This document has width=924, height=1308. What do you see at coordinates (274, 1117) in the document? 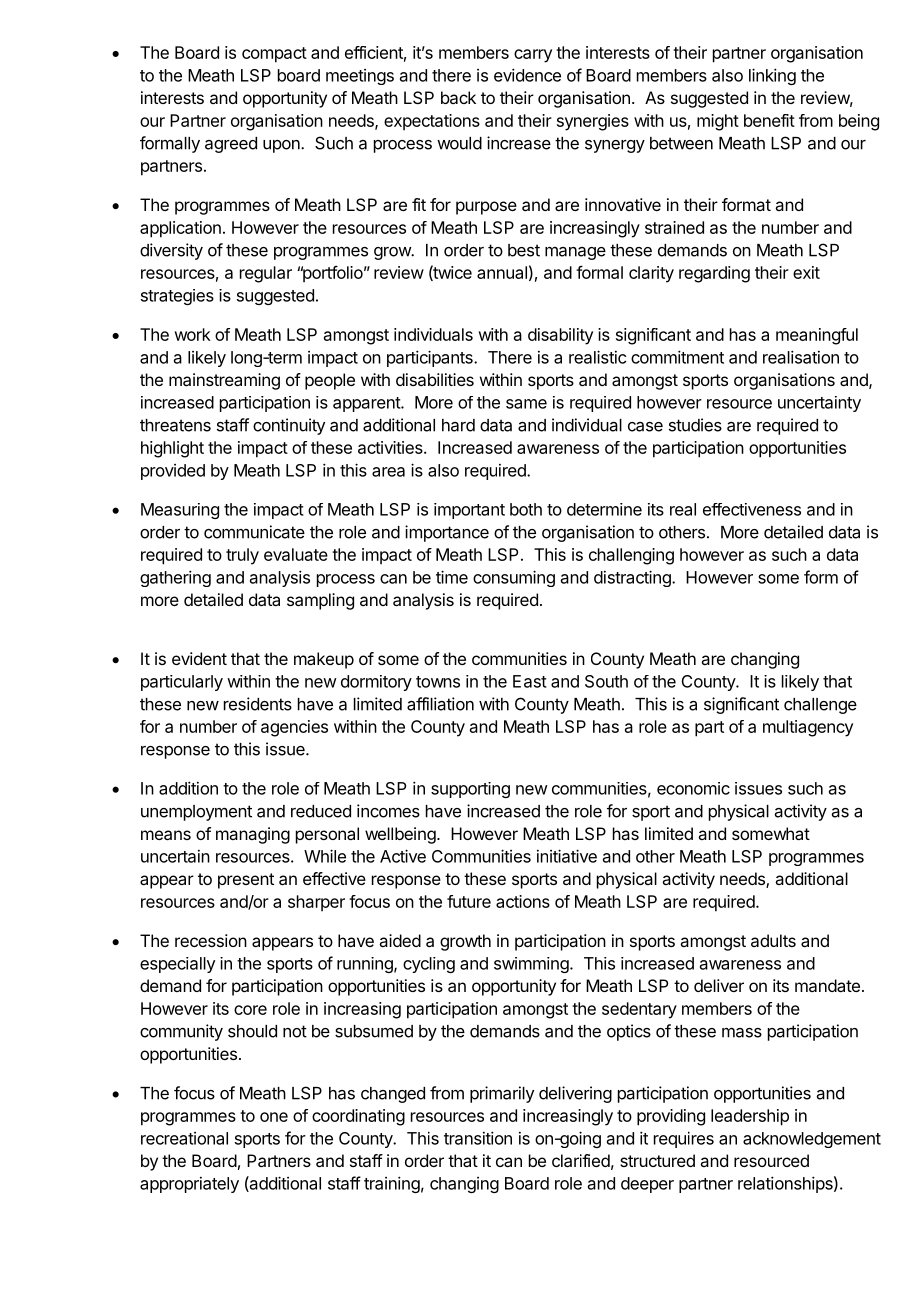
I see `one` at bounding box center [274, 1117].
